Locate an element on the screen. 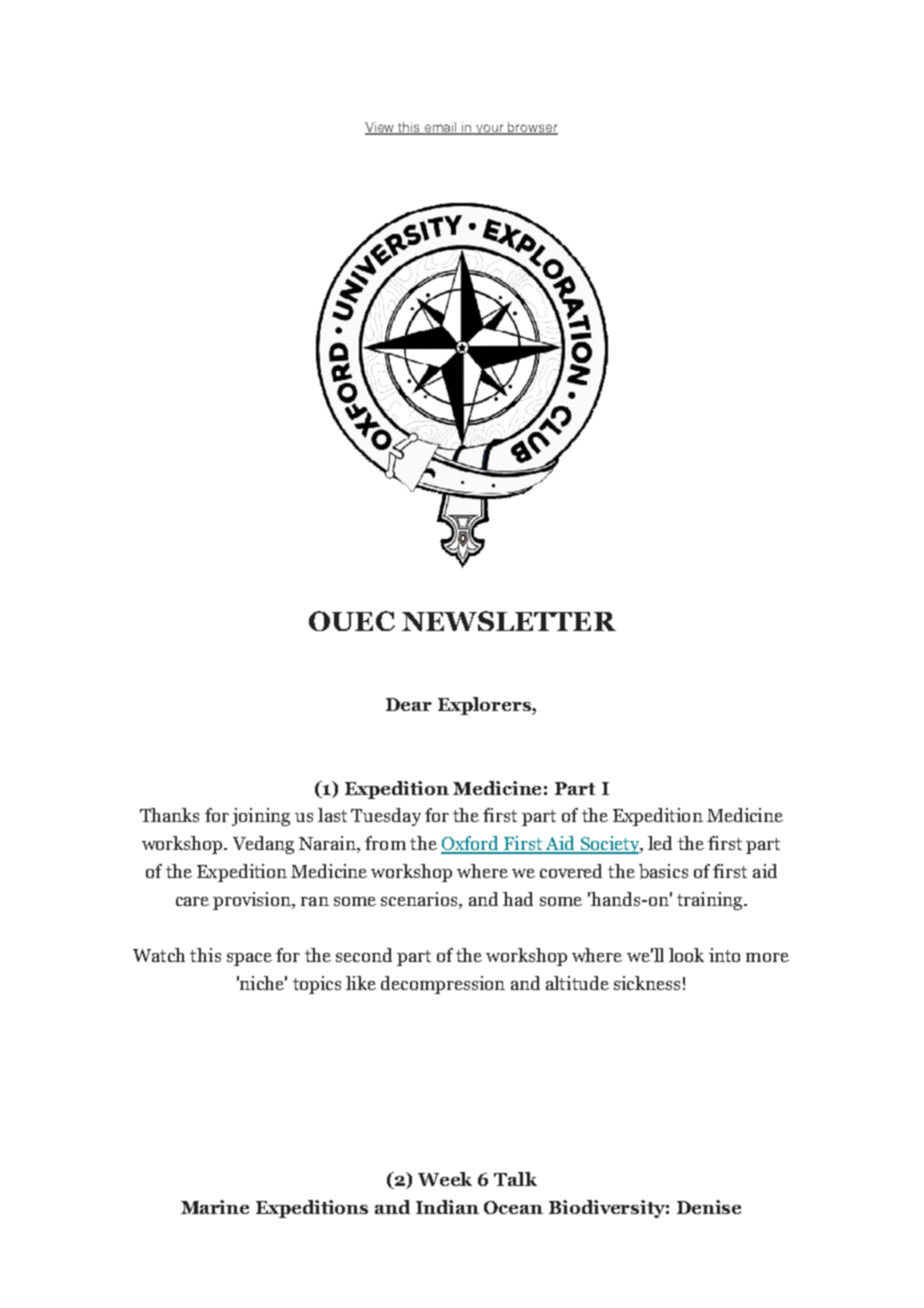 The height and width of the screenshot is (1308, 924). View is located at coordinates (381, 128).
